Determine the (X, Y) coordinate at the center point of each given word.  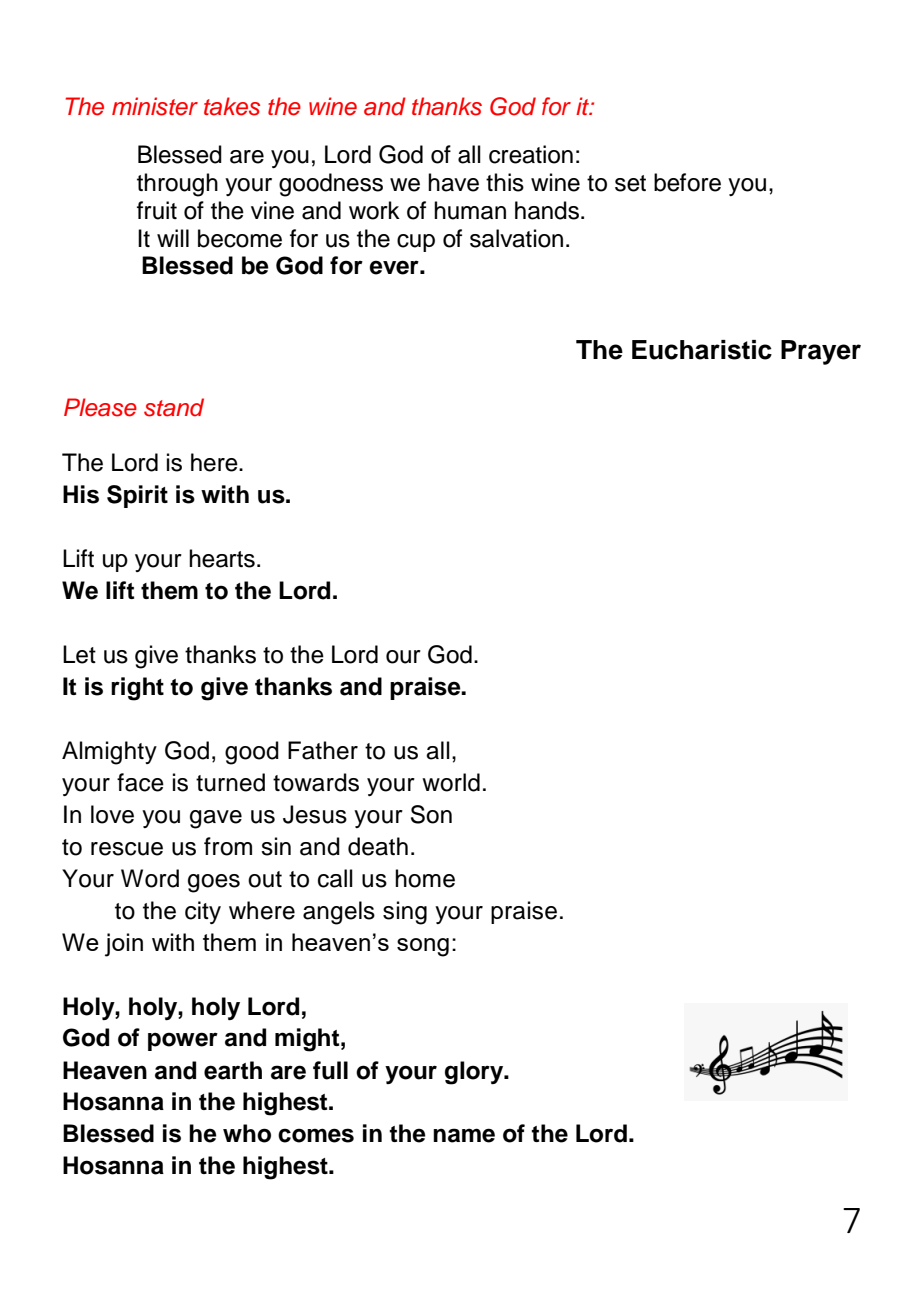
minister (155, 106)
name (464, 1135)
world (451, 782)
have (453, 182)
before (687, 182)
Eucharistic (702, 350)
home (425, 878)
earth (233, 1070)
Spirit (137, 496)
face (140, 782)
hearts (222, 558)
